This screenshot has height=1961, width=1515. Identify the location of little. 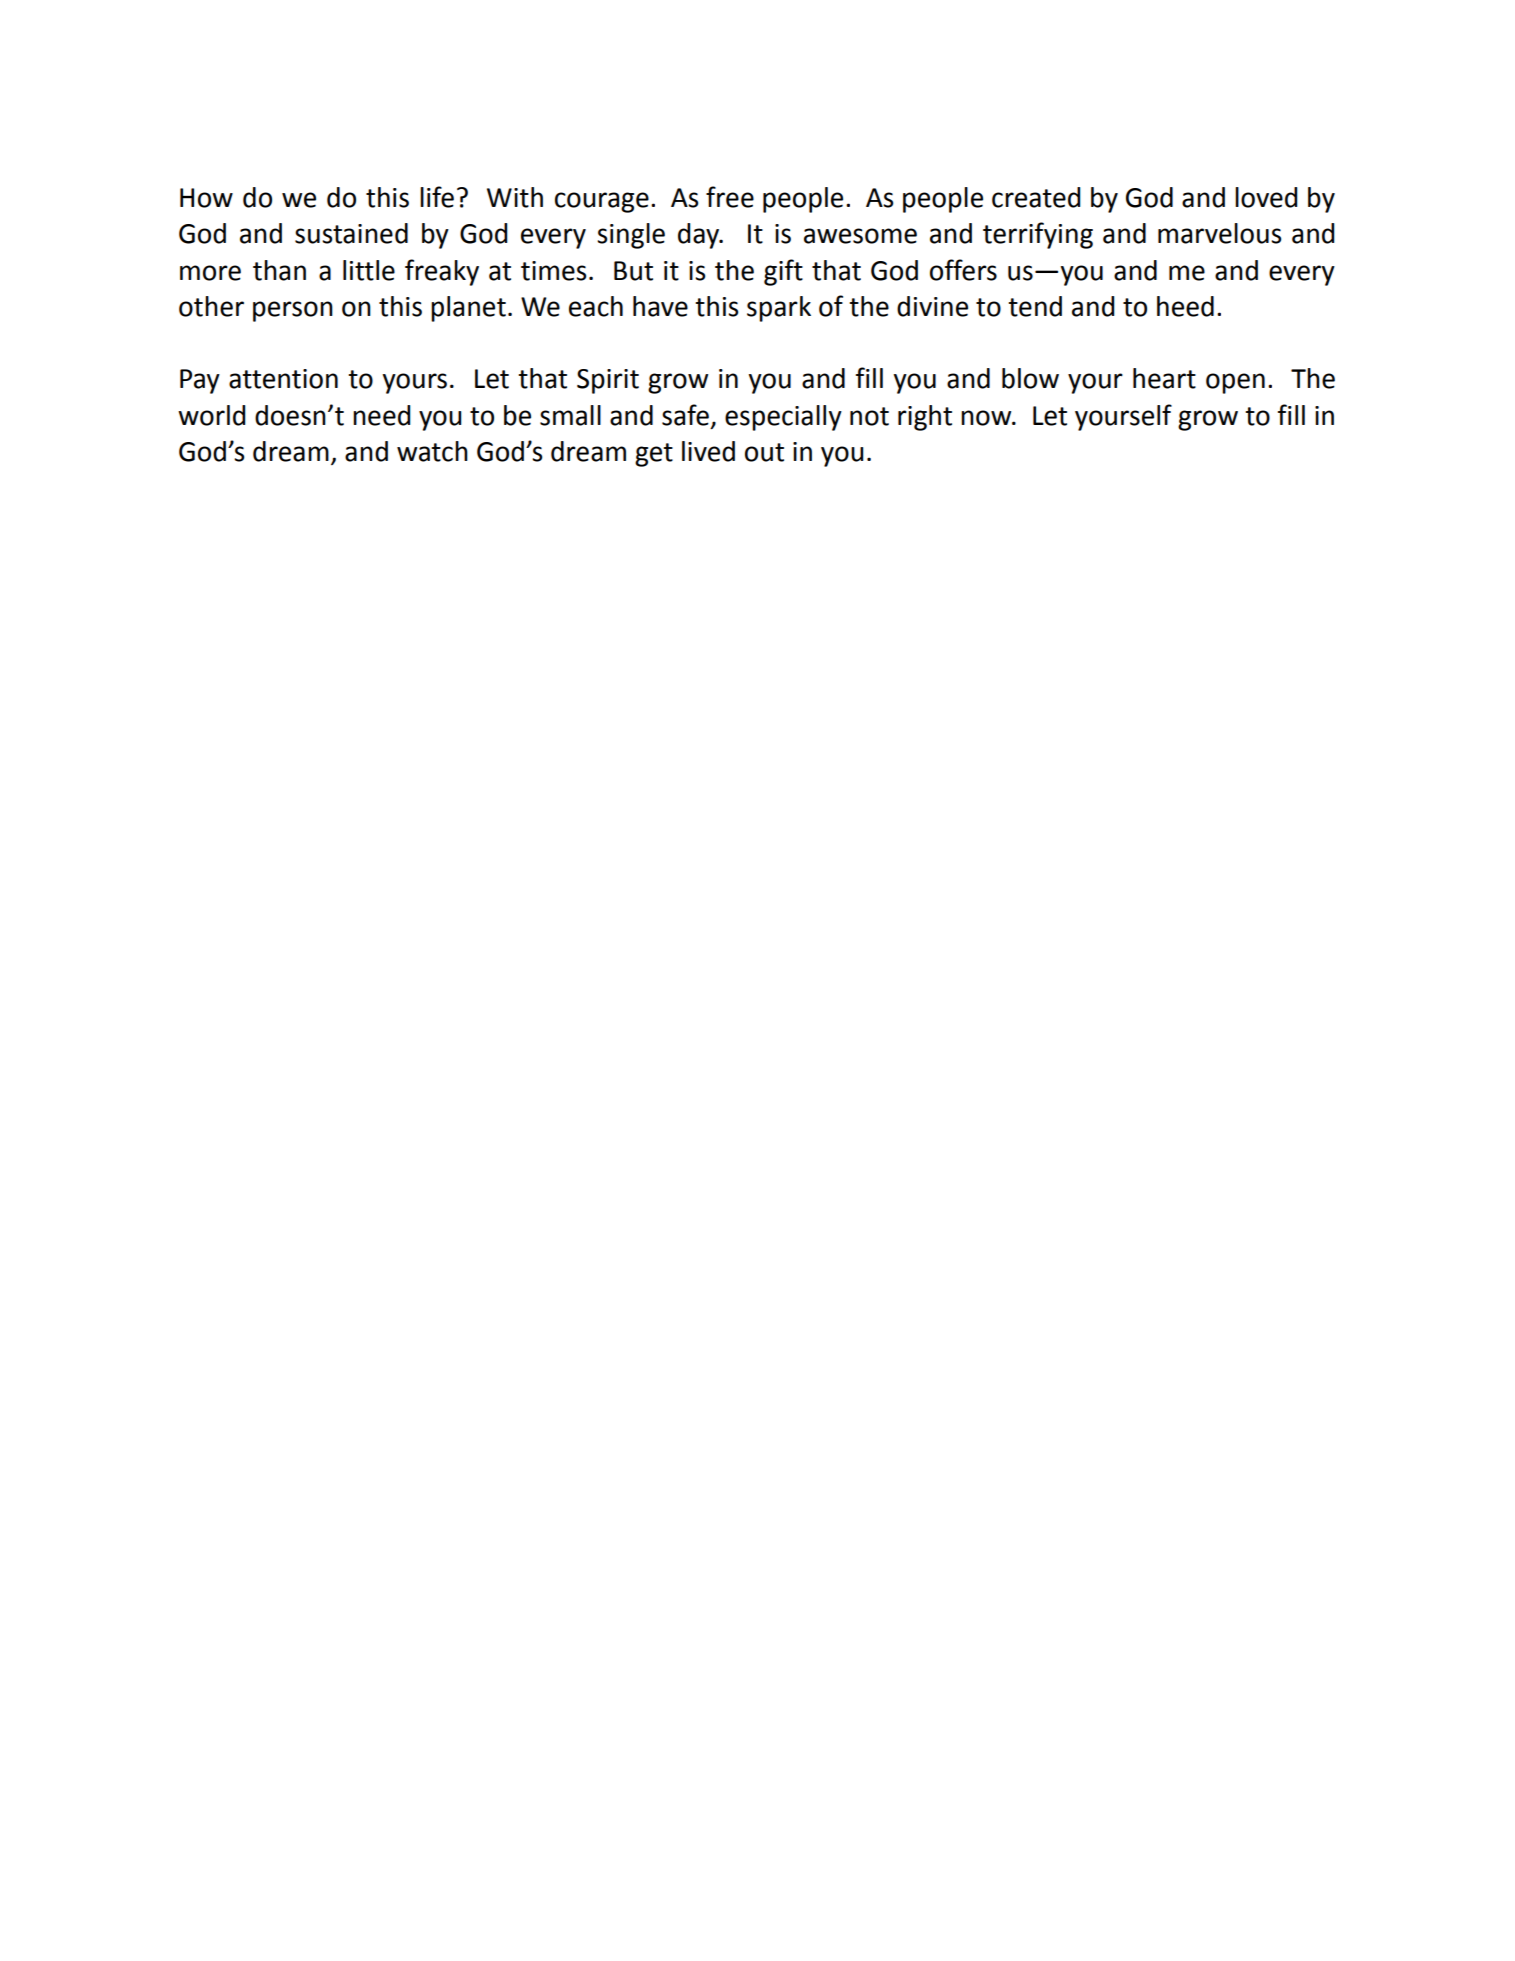
(369, 270).
